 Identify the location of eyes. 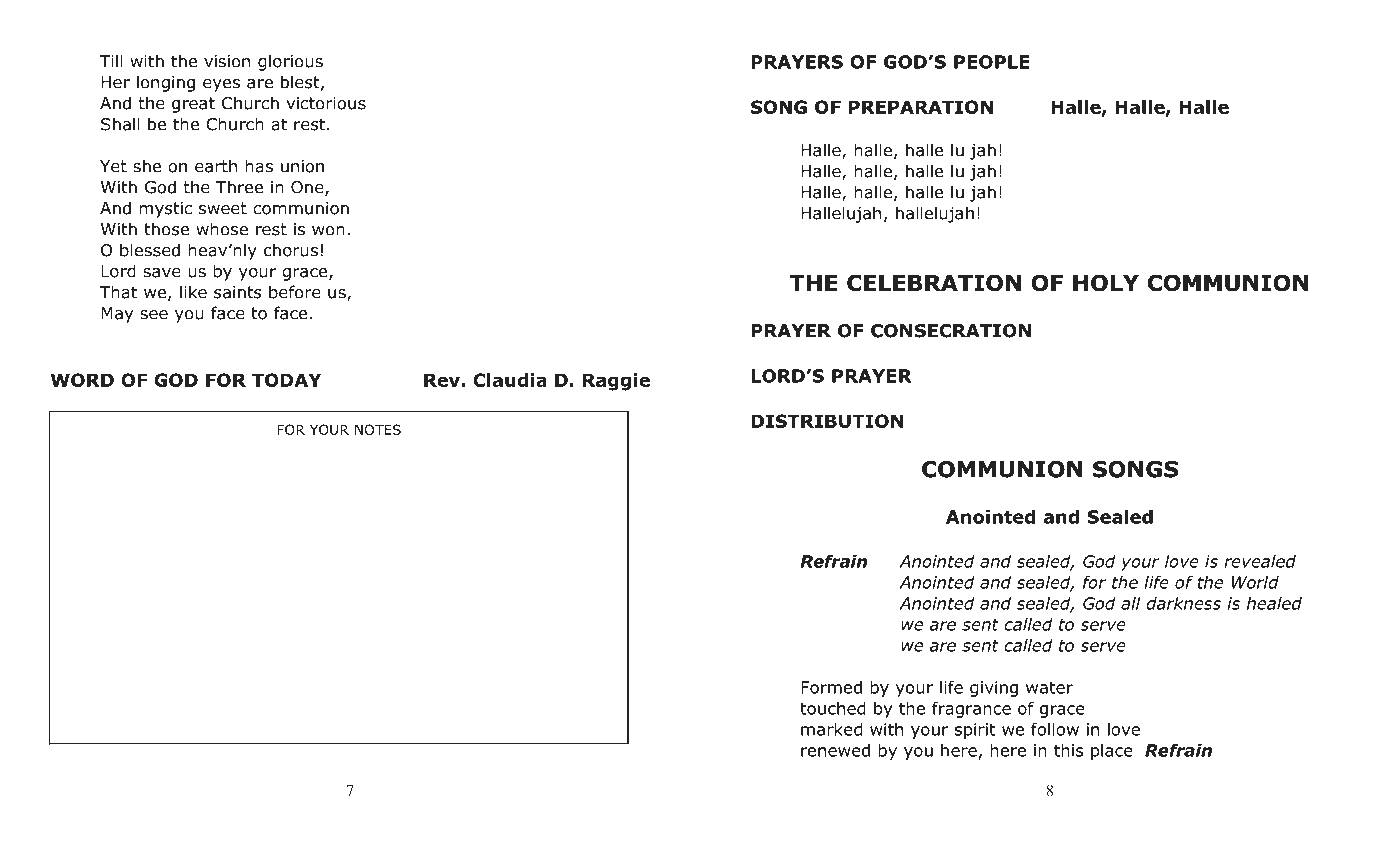
(221, 85).
